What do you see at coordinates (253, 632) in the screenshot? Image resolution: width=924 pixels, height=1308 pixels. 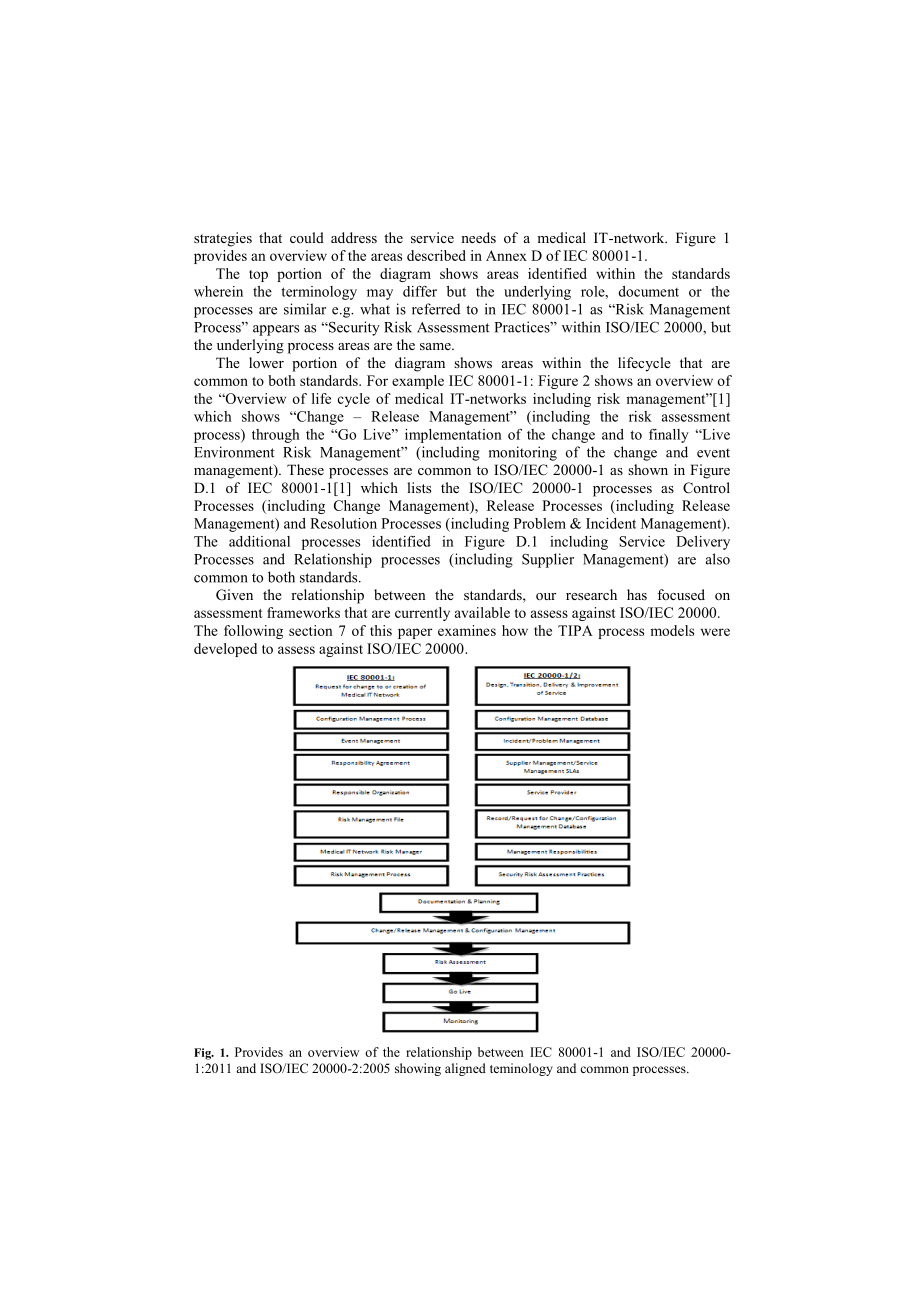 I see `following` at bounding box center [253, 632].
